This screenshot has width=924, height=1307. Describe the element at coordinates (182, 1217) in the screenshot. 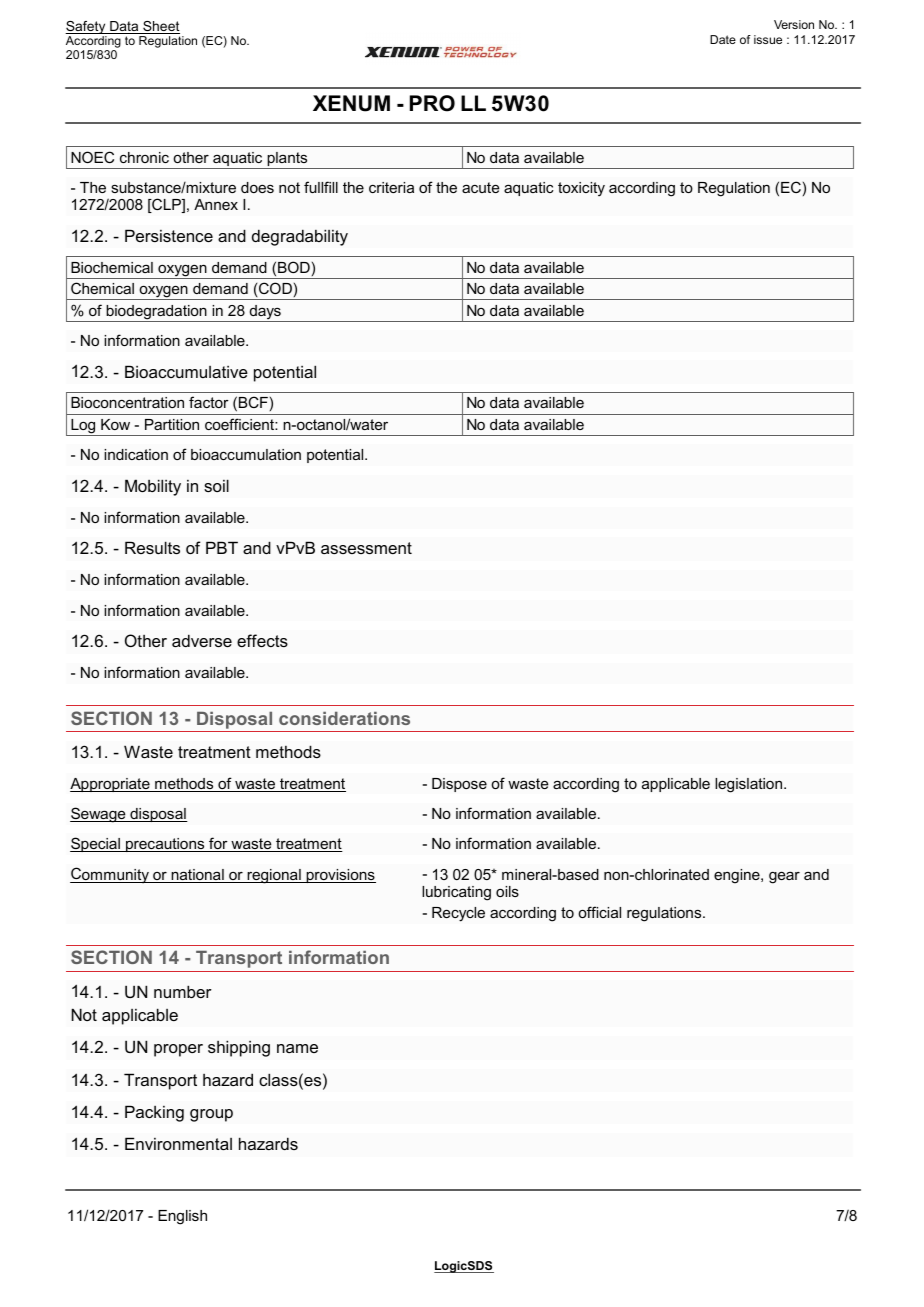

I see `English` at that location.
